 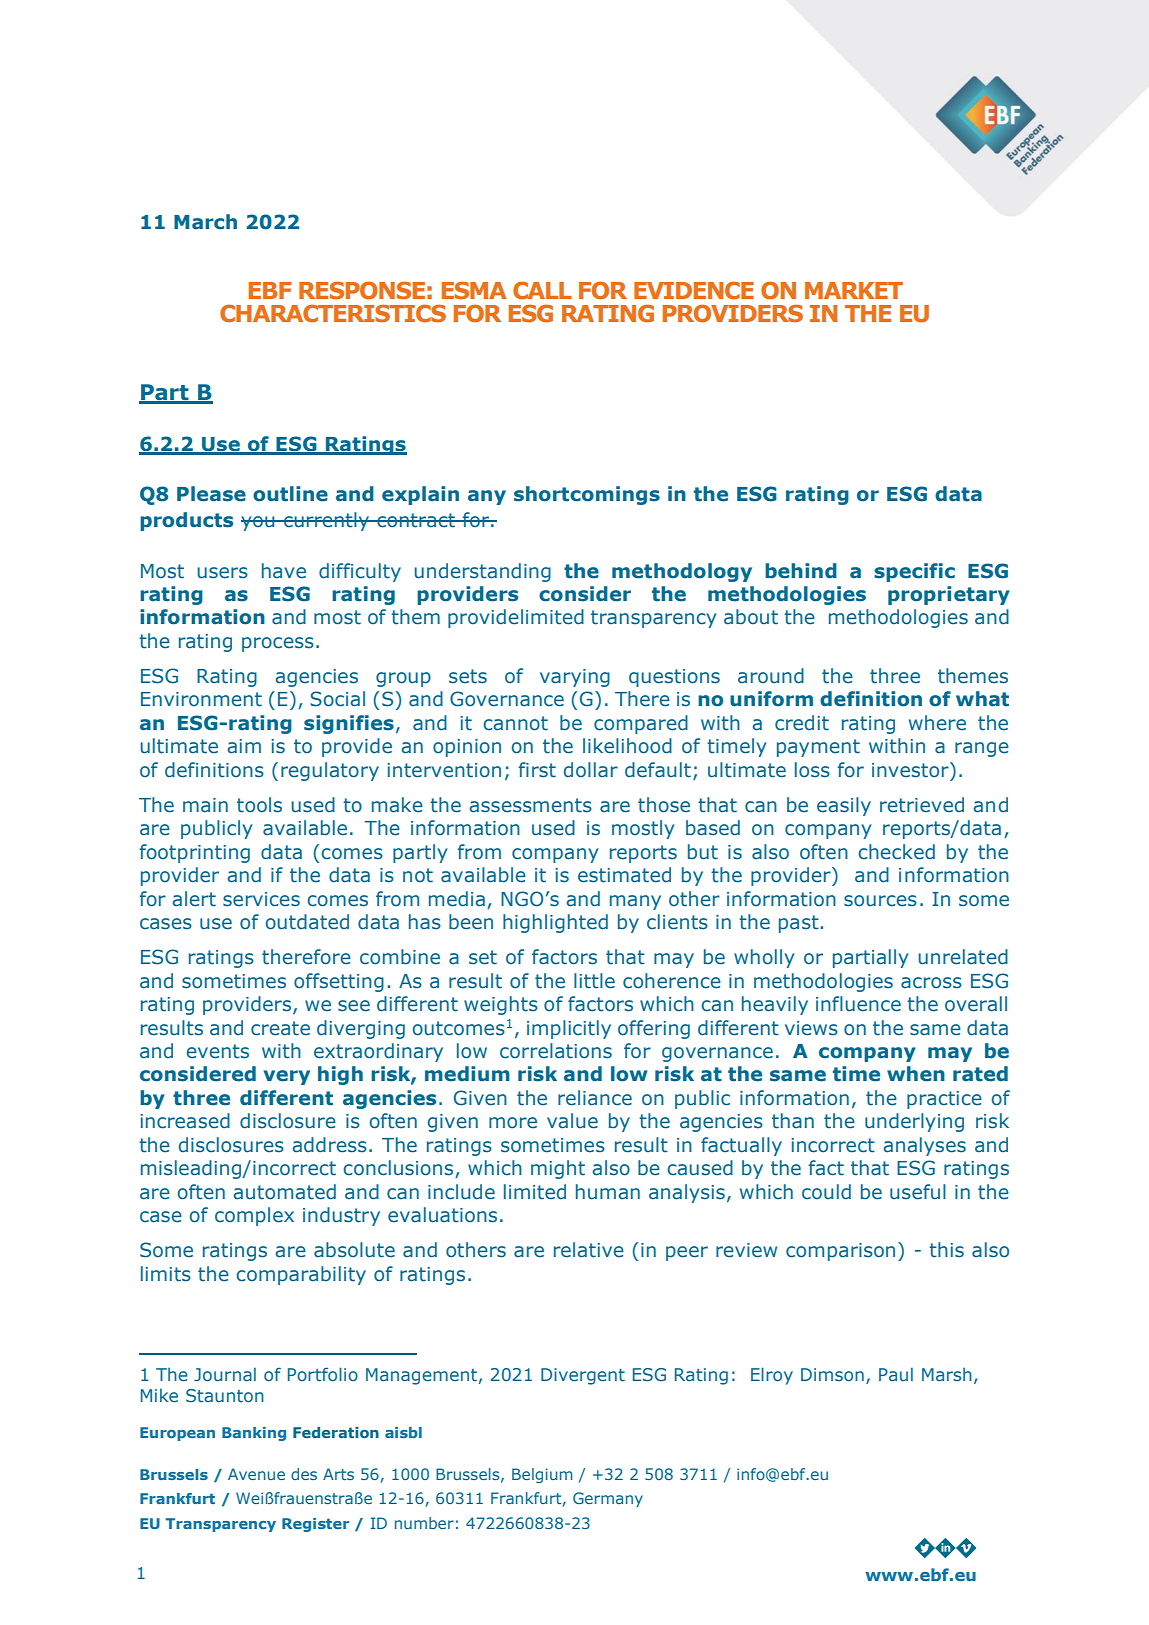 I want to click on dollar, so click(x=591, y=770).
